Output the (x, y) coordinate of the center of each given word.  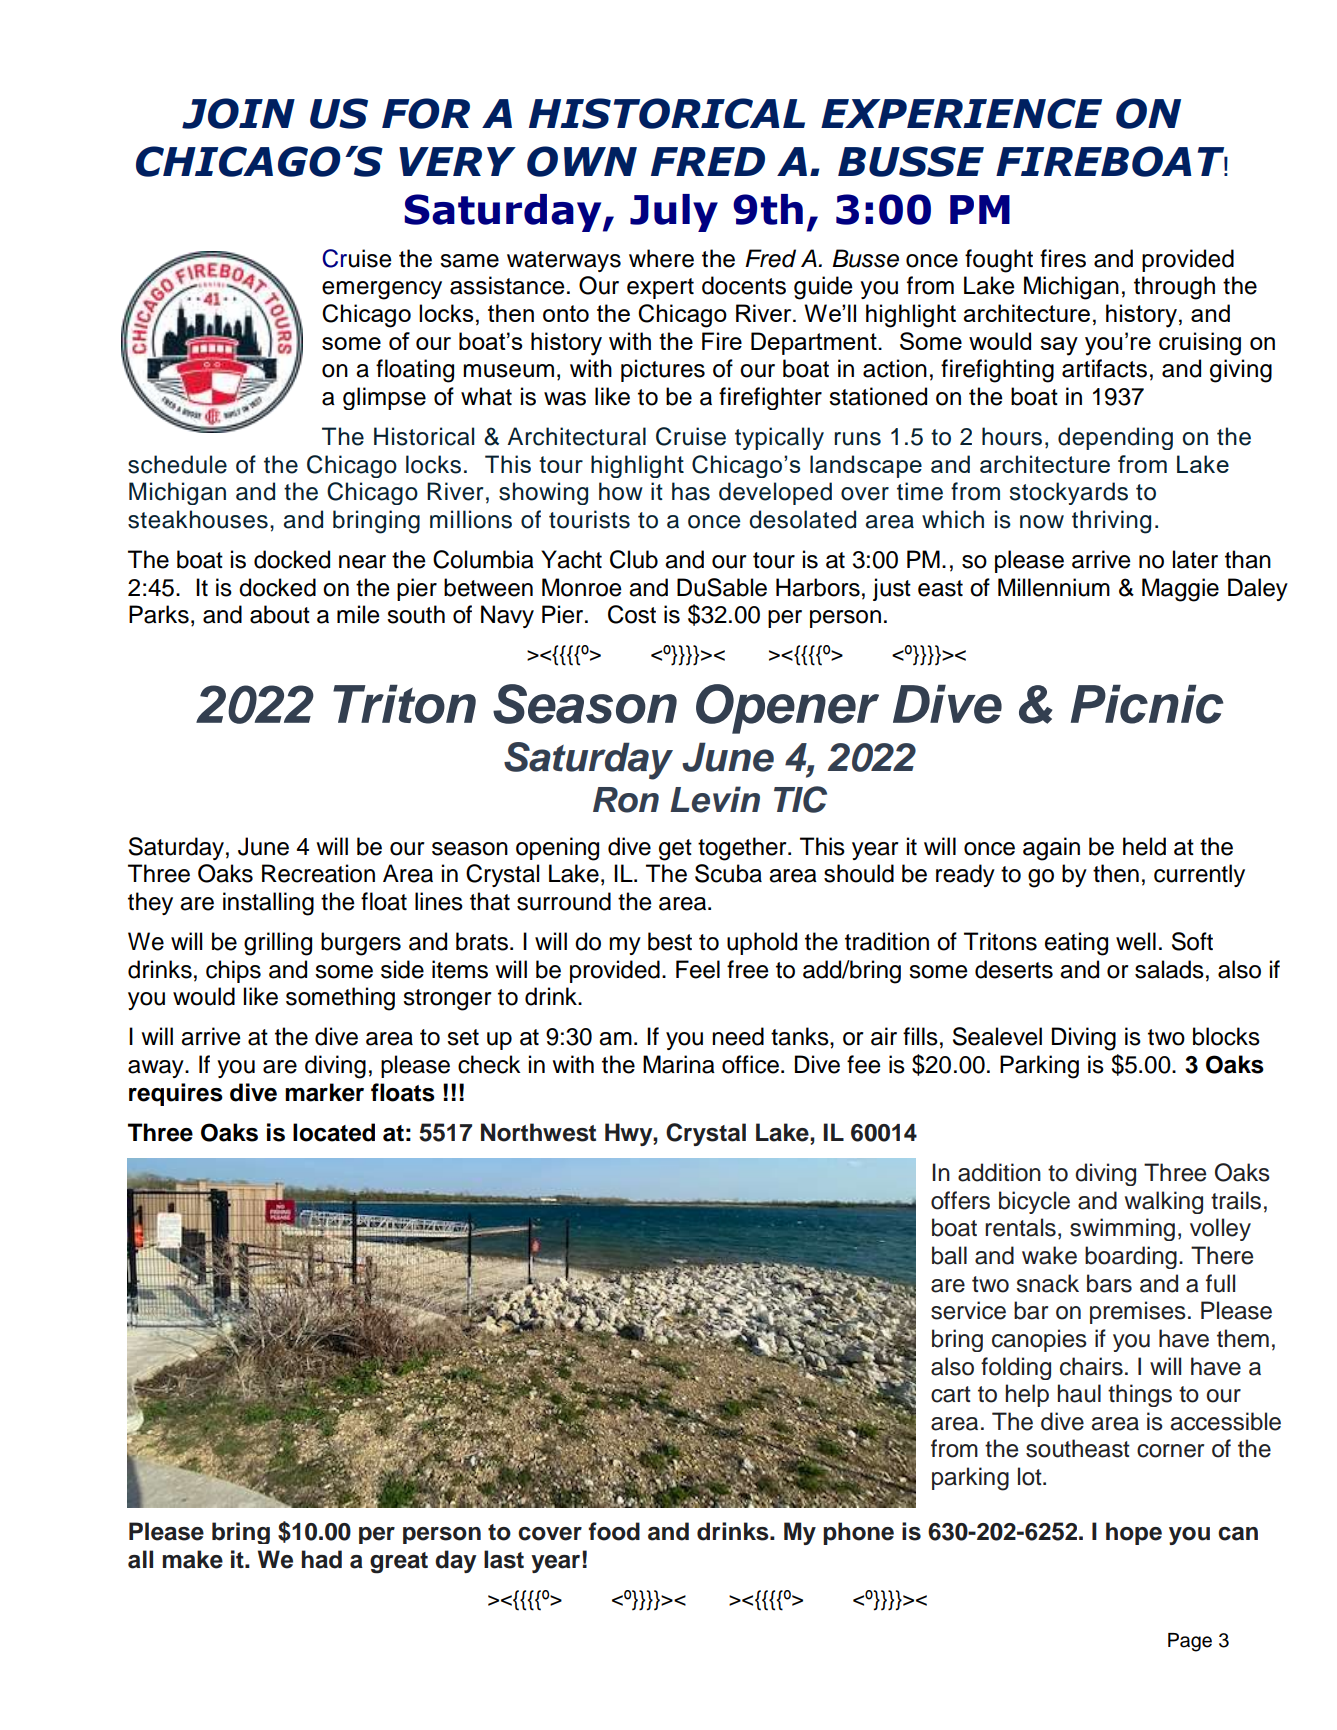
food (614, 1531)
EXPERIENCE (961, 113)
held (1144, 846)
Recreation (318, 873)
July (674, 213)
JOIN (238, 113)
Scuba (728, 873)
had (322, 1559)
